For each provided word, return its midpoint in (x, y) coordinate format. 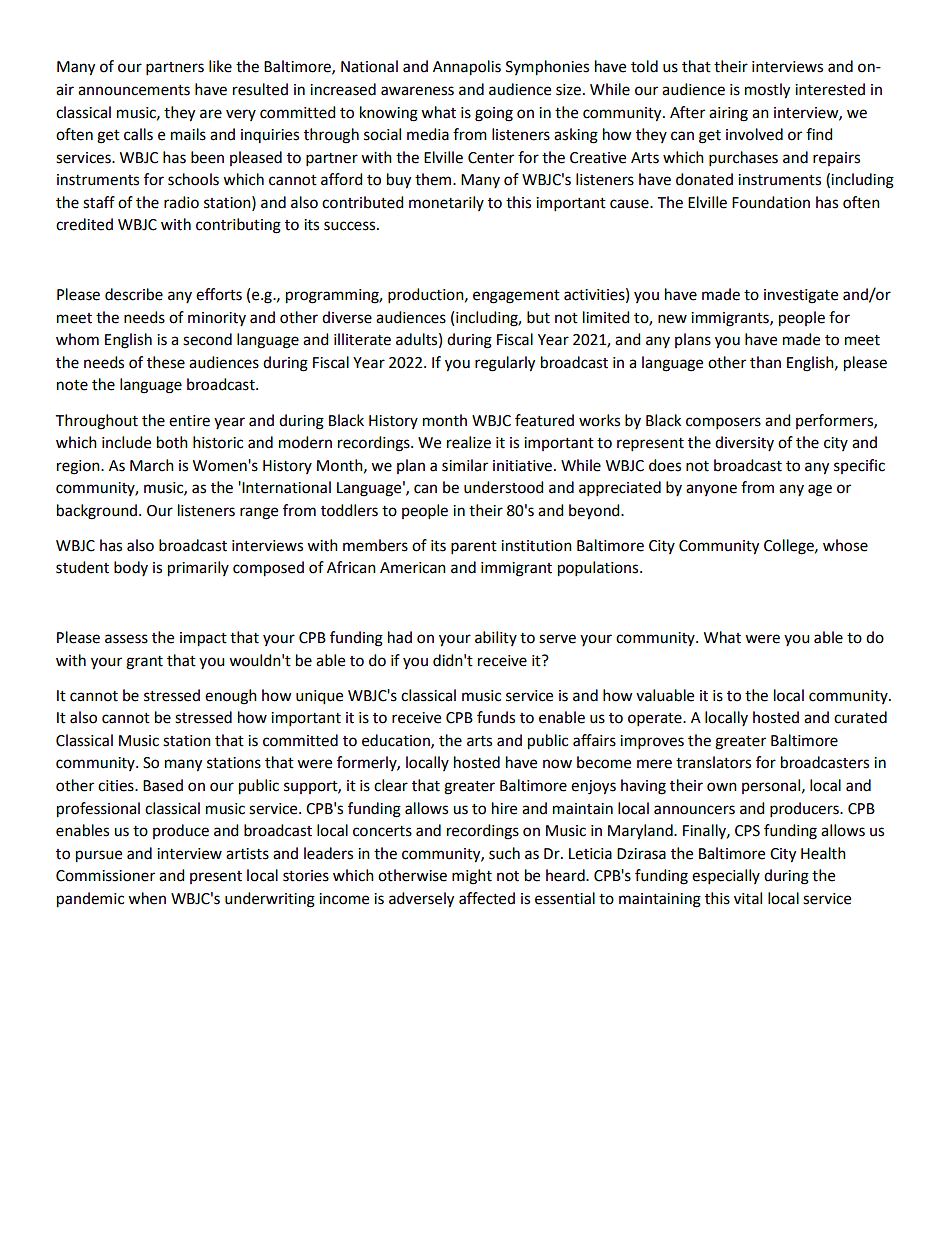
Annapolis (467, 68)
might (472, 877)
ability (496, 638)
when (147, 898)
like (220, 66)
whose (845, 545)
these (166, 362)
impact (203, 639)
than (765, 362)
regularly (505, 364)
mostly (767, 91)
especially (726, 877)
